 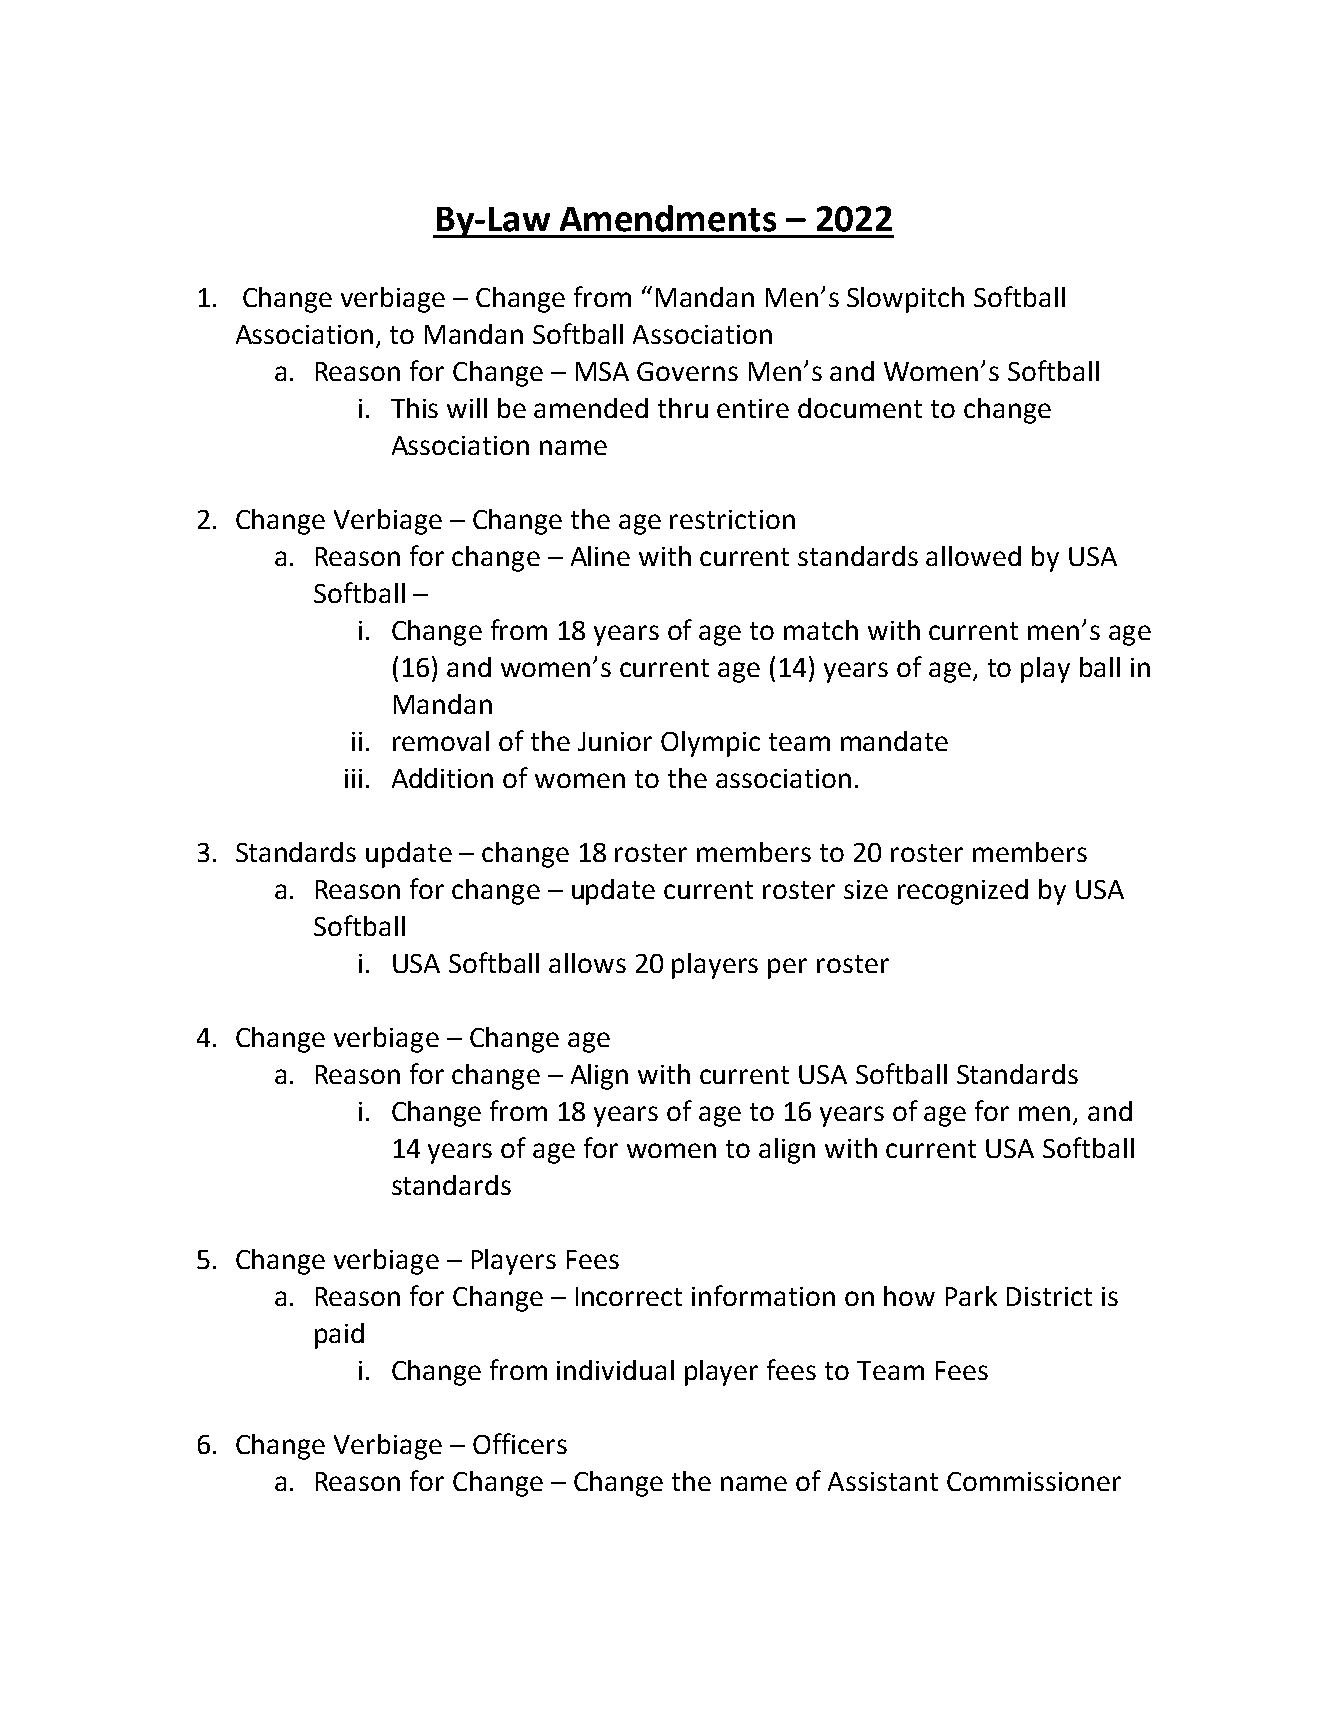 I want to click on Incorrect, so click(x=629, y=1296).
